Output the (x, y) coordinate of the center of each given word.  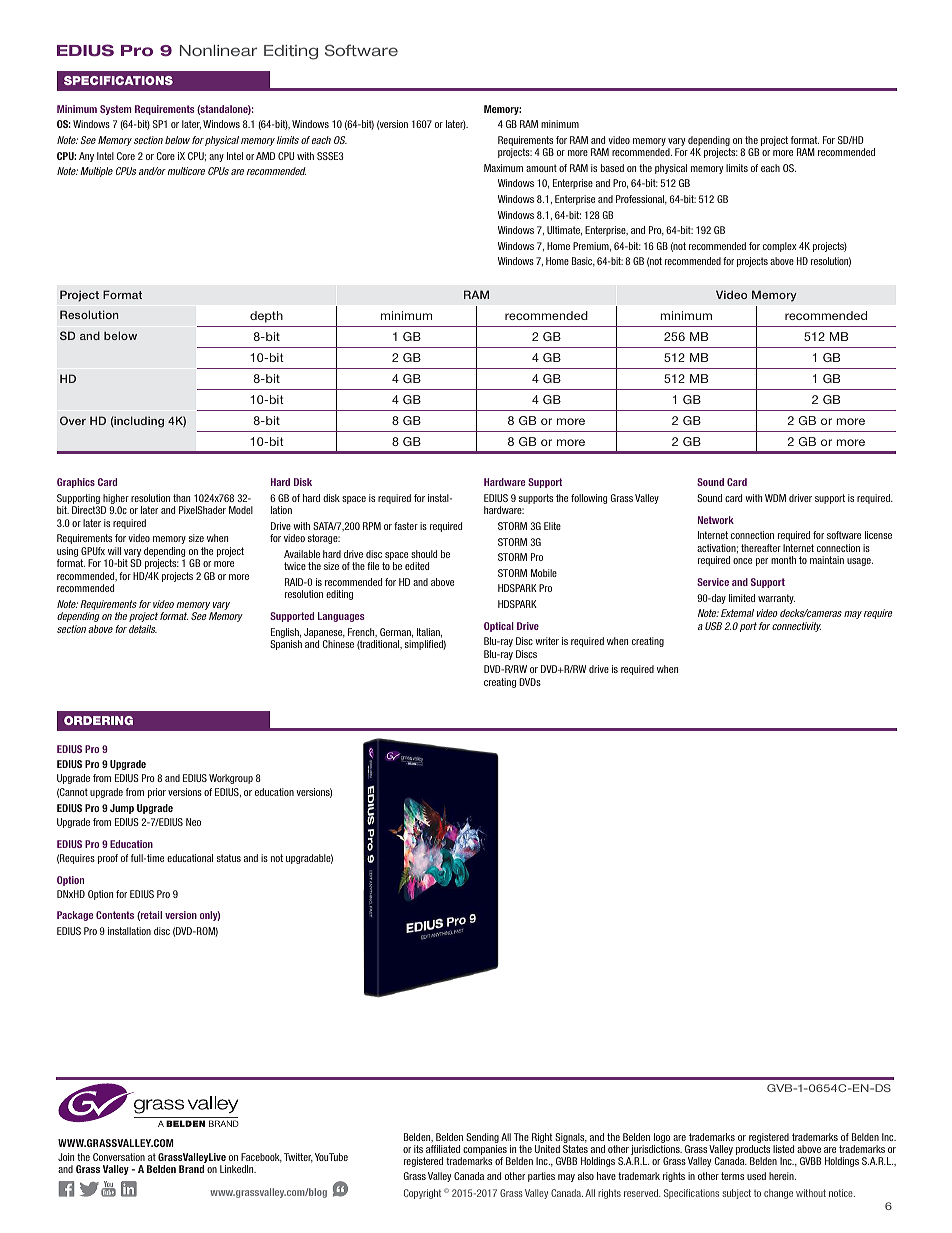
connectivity (796, 627)
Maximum (503, 168)
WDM (775, 498)
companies (485, 1151)
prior (157, 793)
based (612, 168)
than (181, 498)
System (115, 110)
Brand (191, 1169)
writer (547, 641)
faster (406, 526)
